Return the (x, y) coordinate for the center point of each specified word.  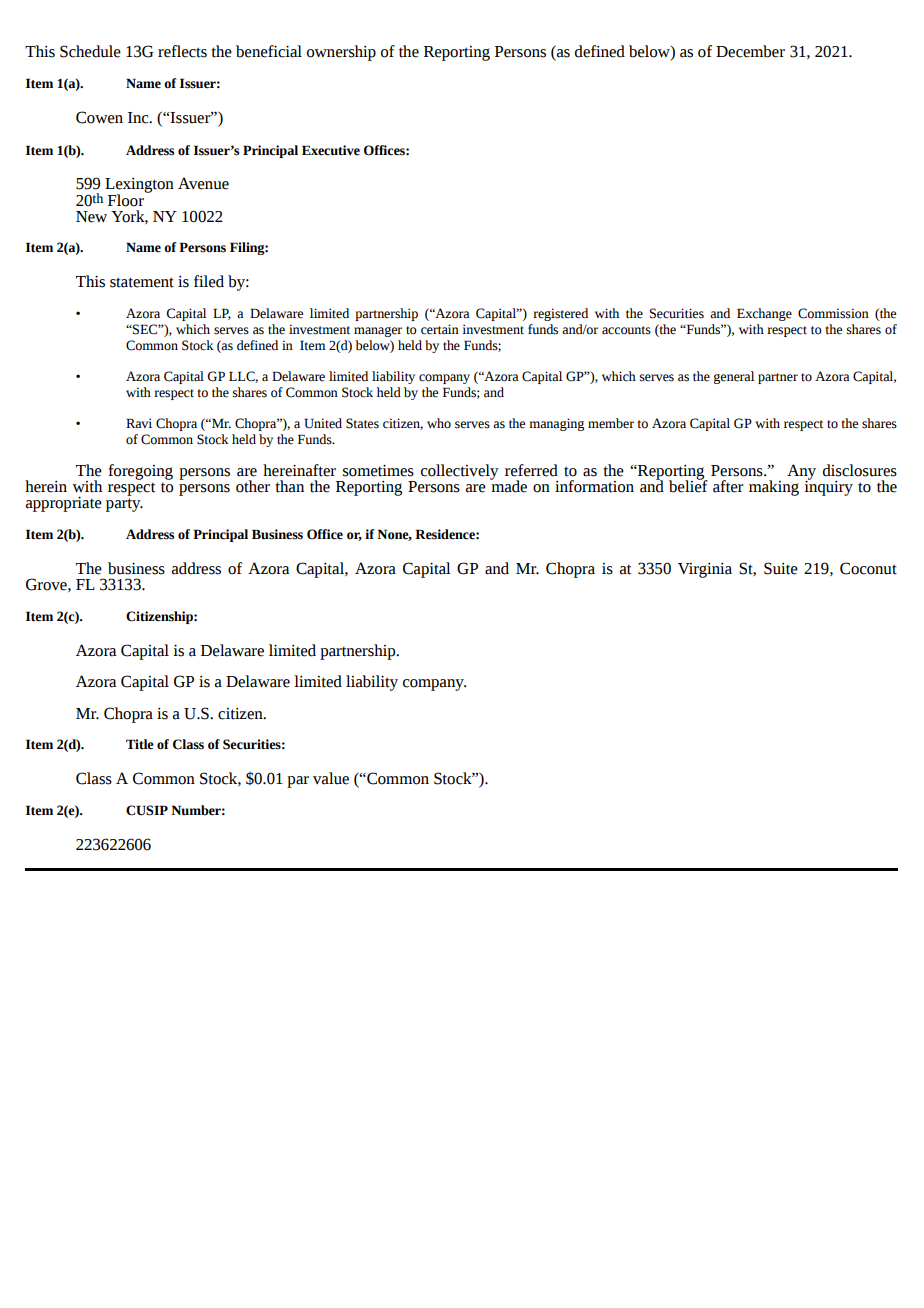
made (508, 485)
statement (142, 282)
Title (140, 744)
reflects (182, 51)
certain (440, 329)
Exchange (764, 314)
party (124, 505)
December (750, 51)
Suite (781, 568)
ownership (341, 53)
